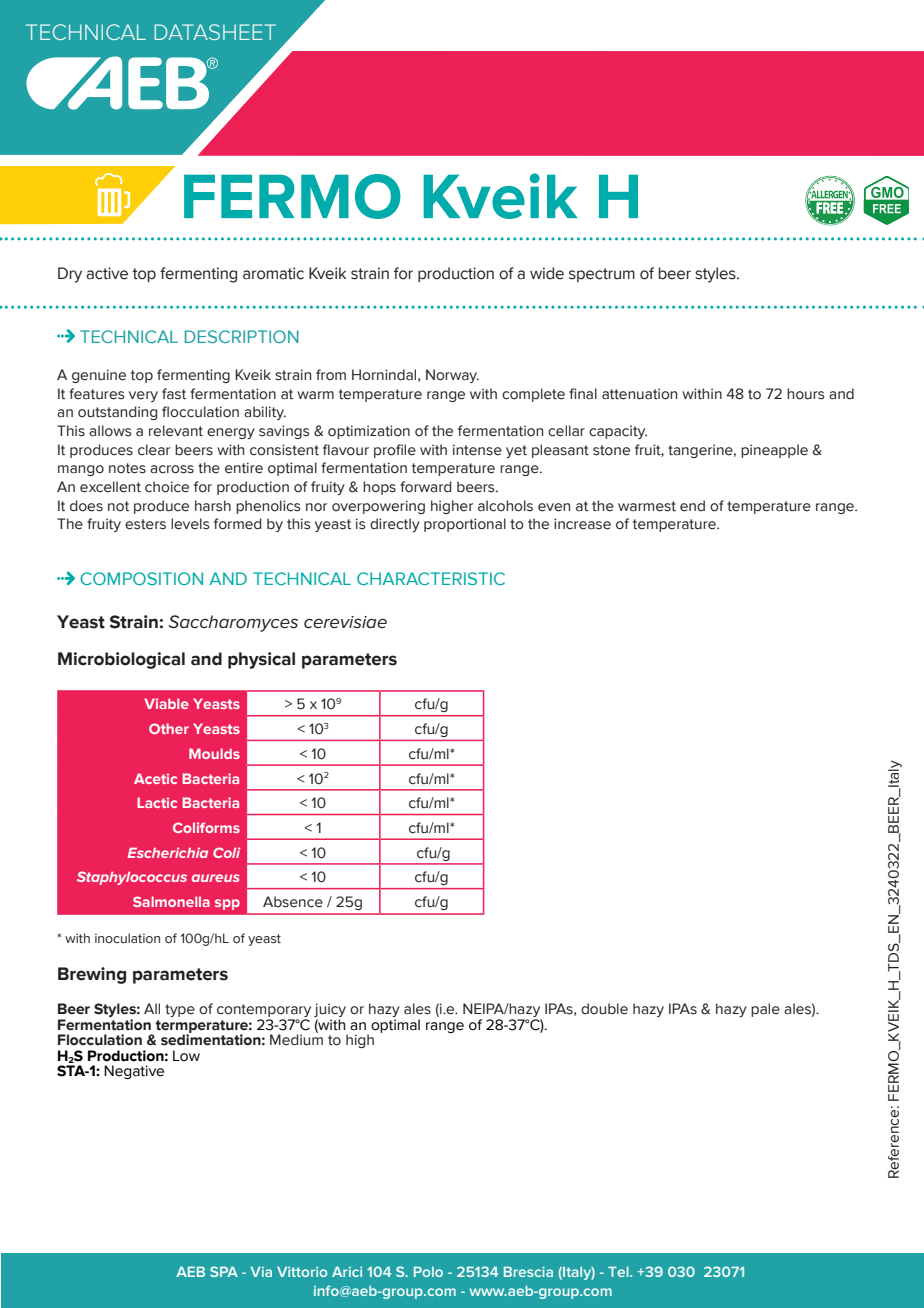 The image size is (924, 1308). Describe the element at coordinates (765, 1010) in the screenshot. I see `pale` at that location.
